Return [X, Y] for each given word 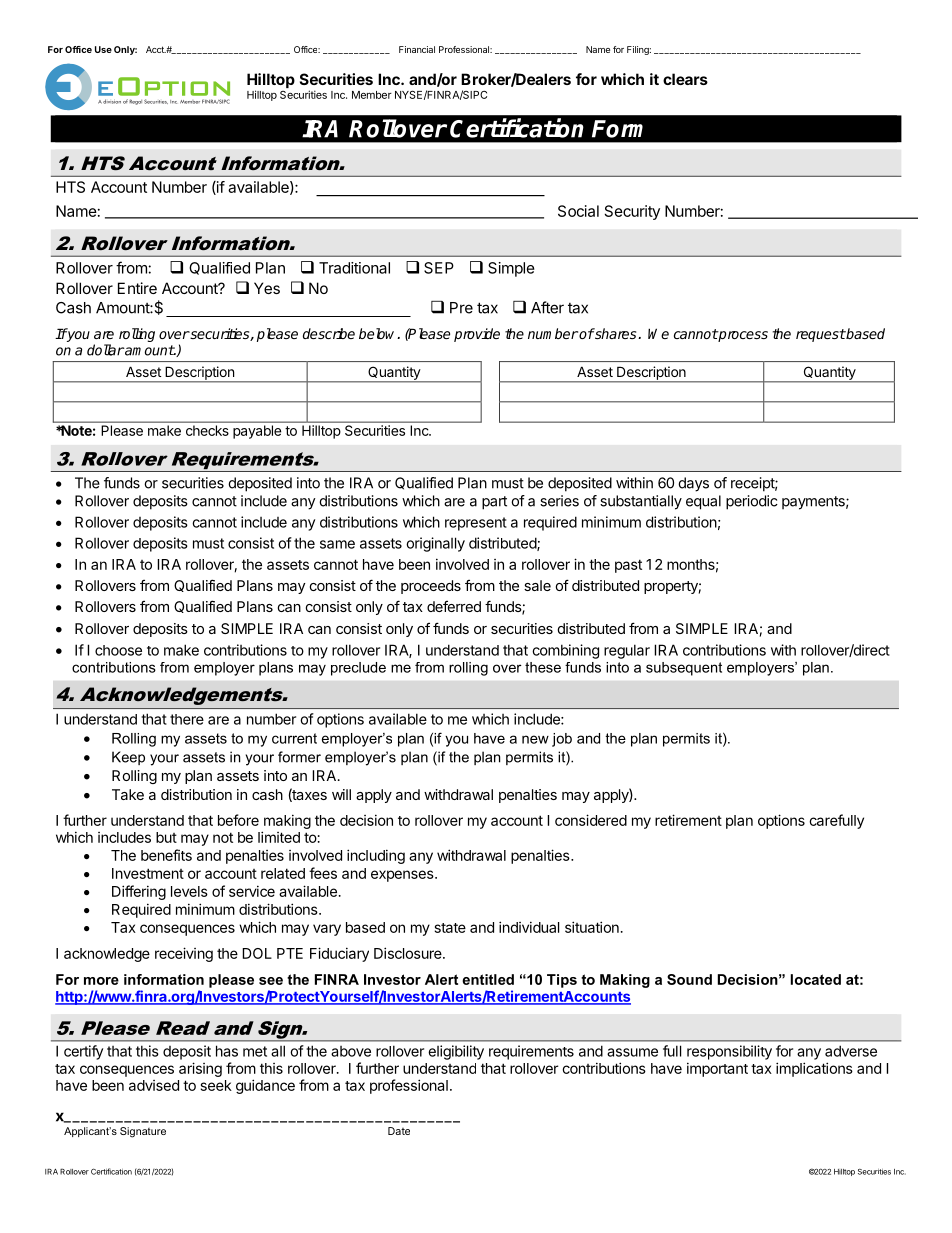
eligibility [456, 1052]
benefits [166, 855]
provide [477, 335]
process [742, 336]
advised [154, 1085]
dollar [105, 350]
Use [103, 49]
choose [118, 650]
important [717, 1069]
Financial [417, 49]
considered [591, 820]
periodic [752, 502]
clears [685, 79]
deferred [454, 606]
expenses [403, 876]
